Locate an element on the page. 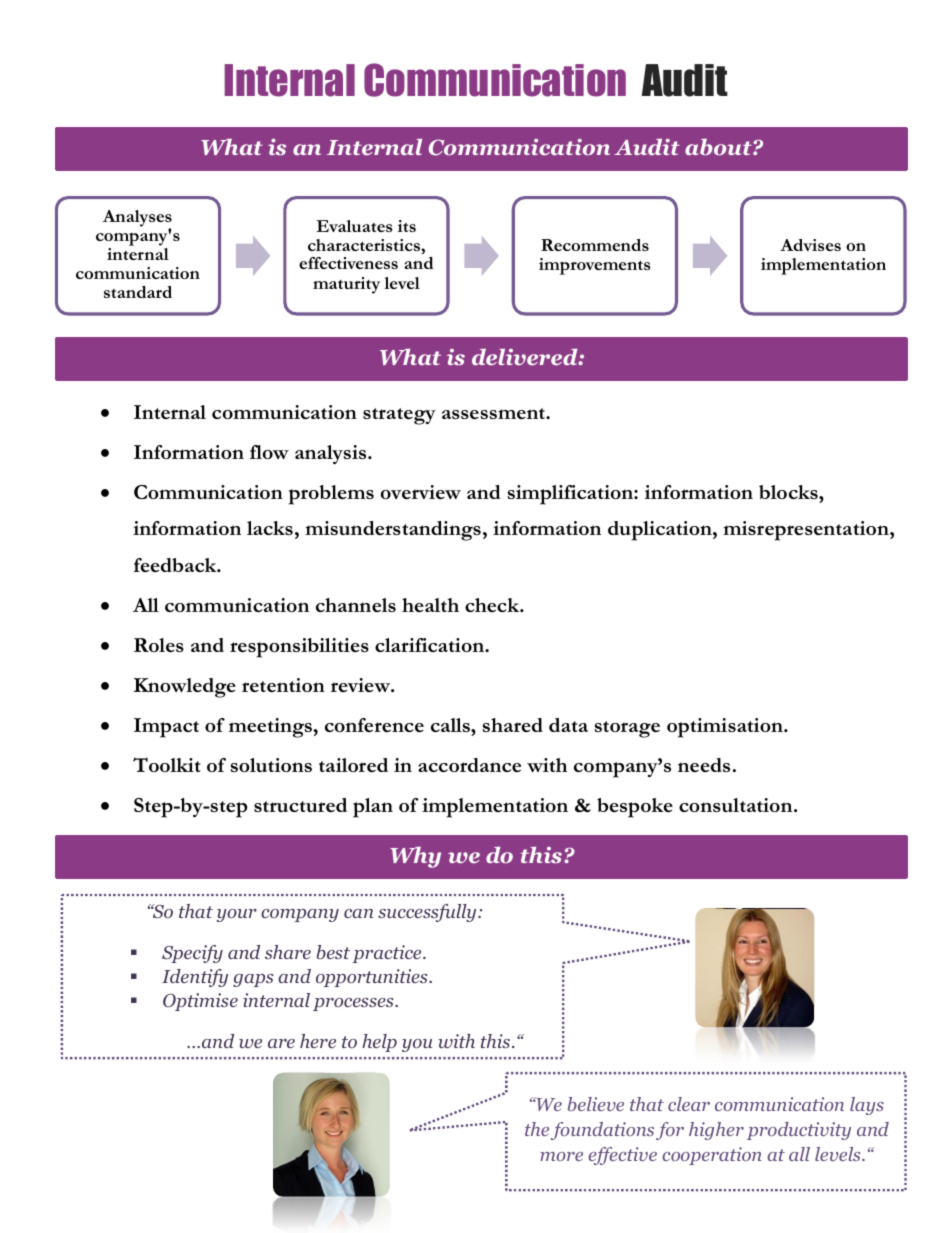 This image has height=1233, width=952. about is located at coordinates (719, 147).
